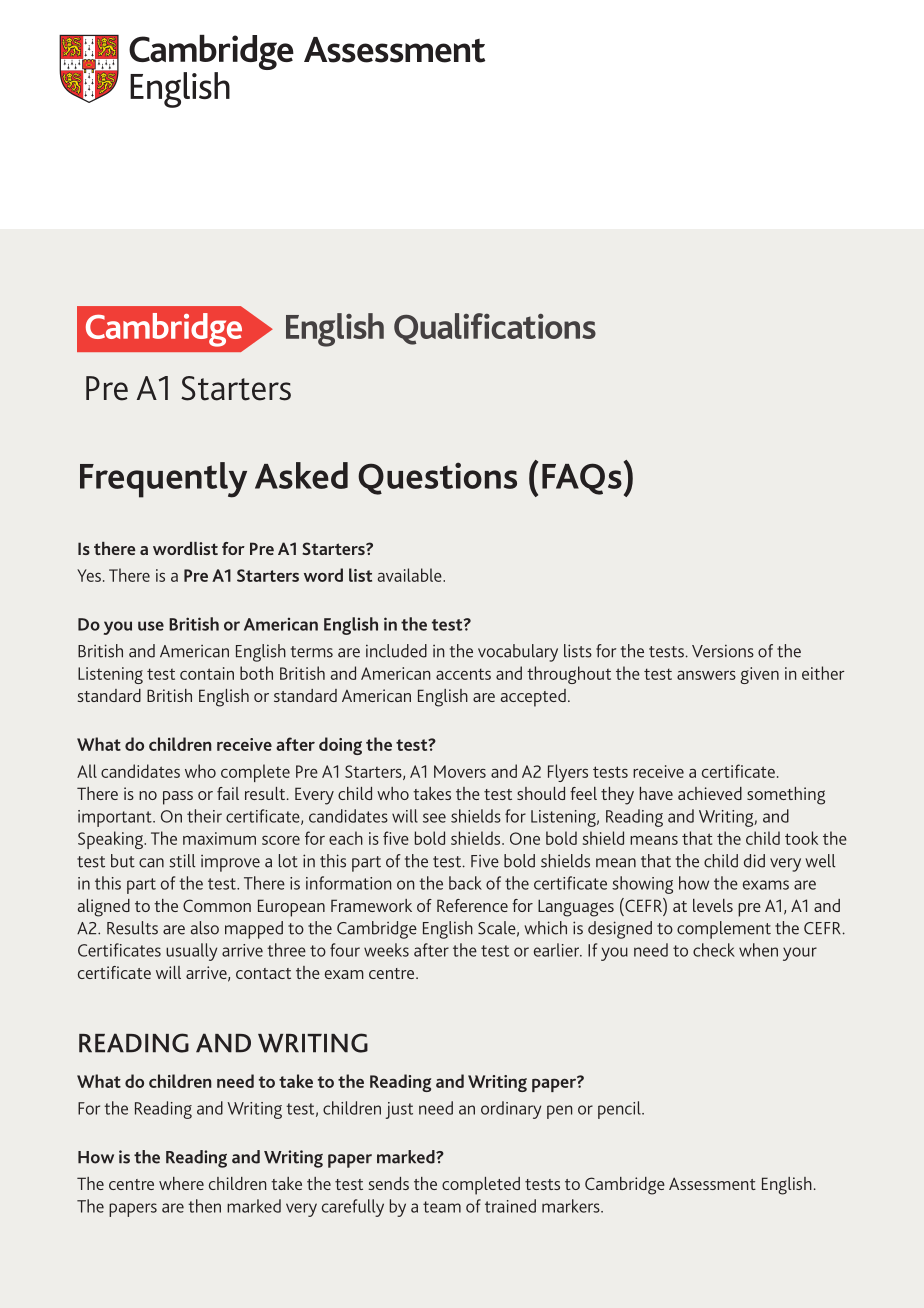 The width and height of the document is (924, 1308). I want to click on team, so click(442, 1207).
